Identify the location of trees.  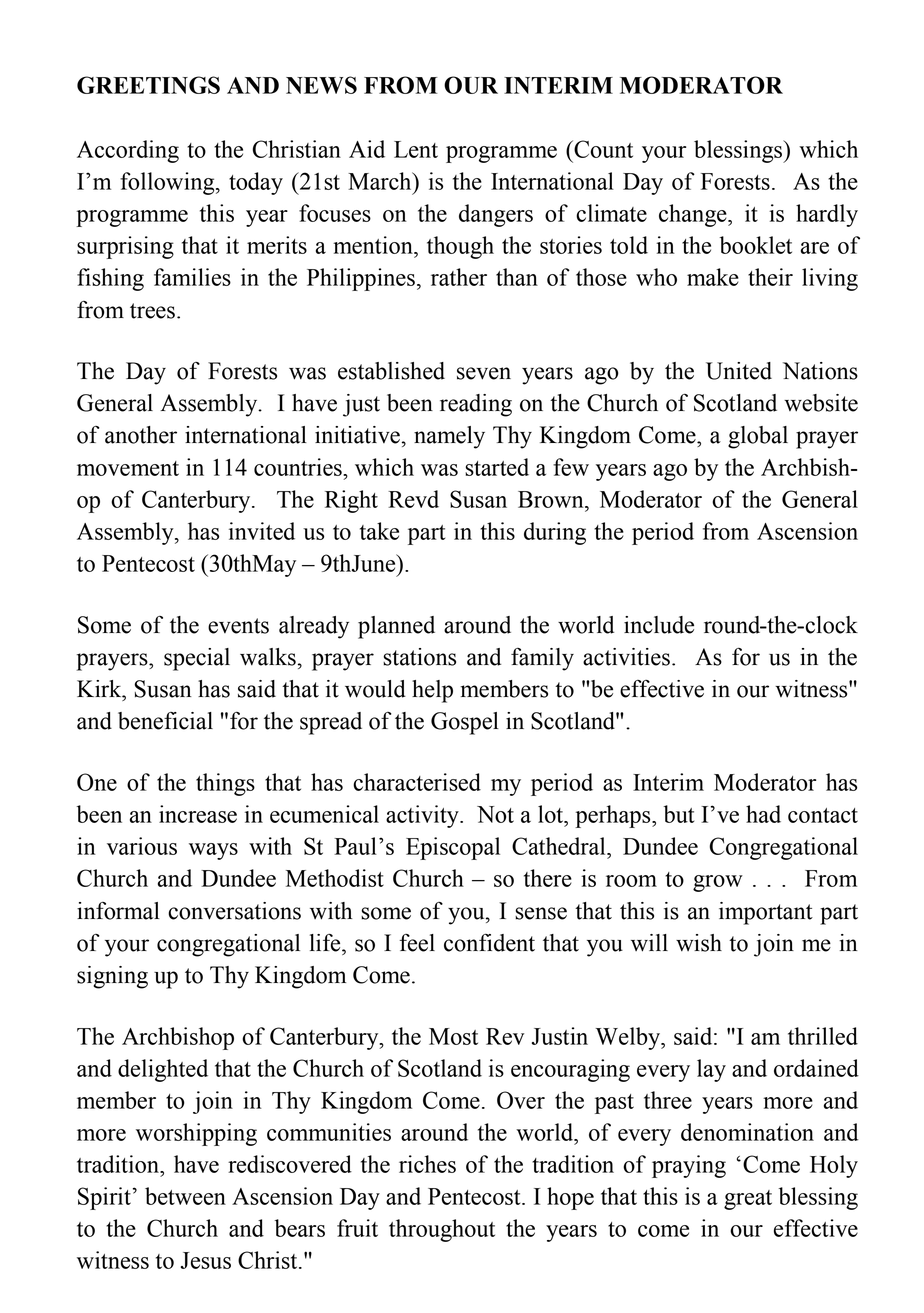
(152, 311).
